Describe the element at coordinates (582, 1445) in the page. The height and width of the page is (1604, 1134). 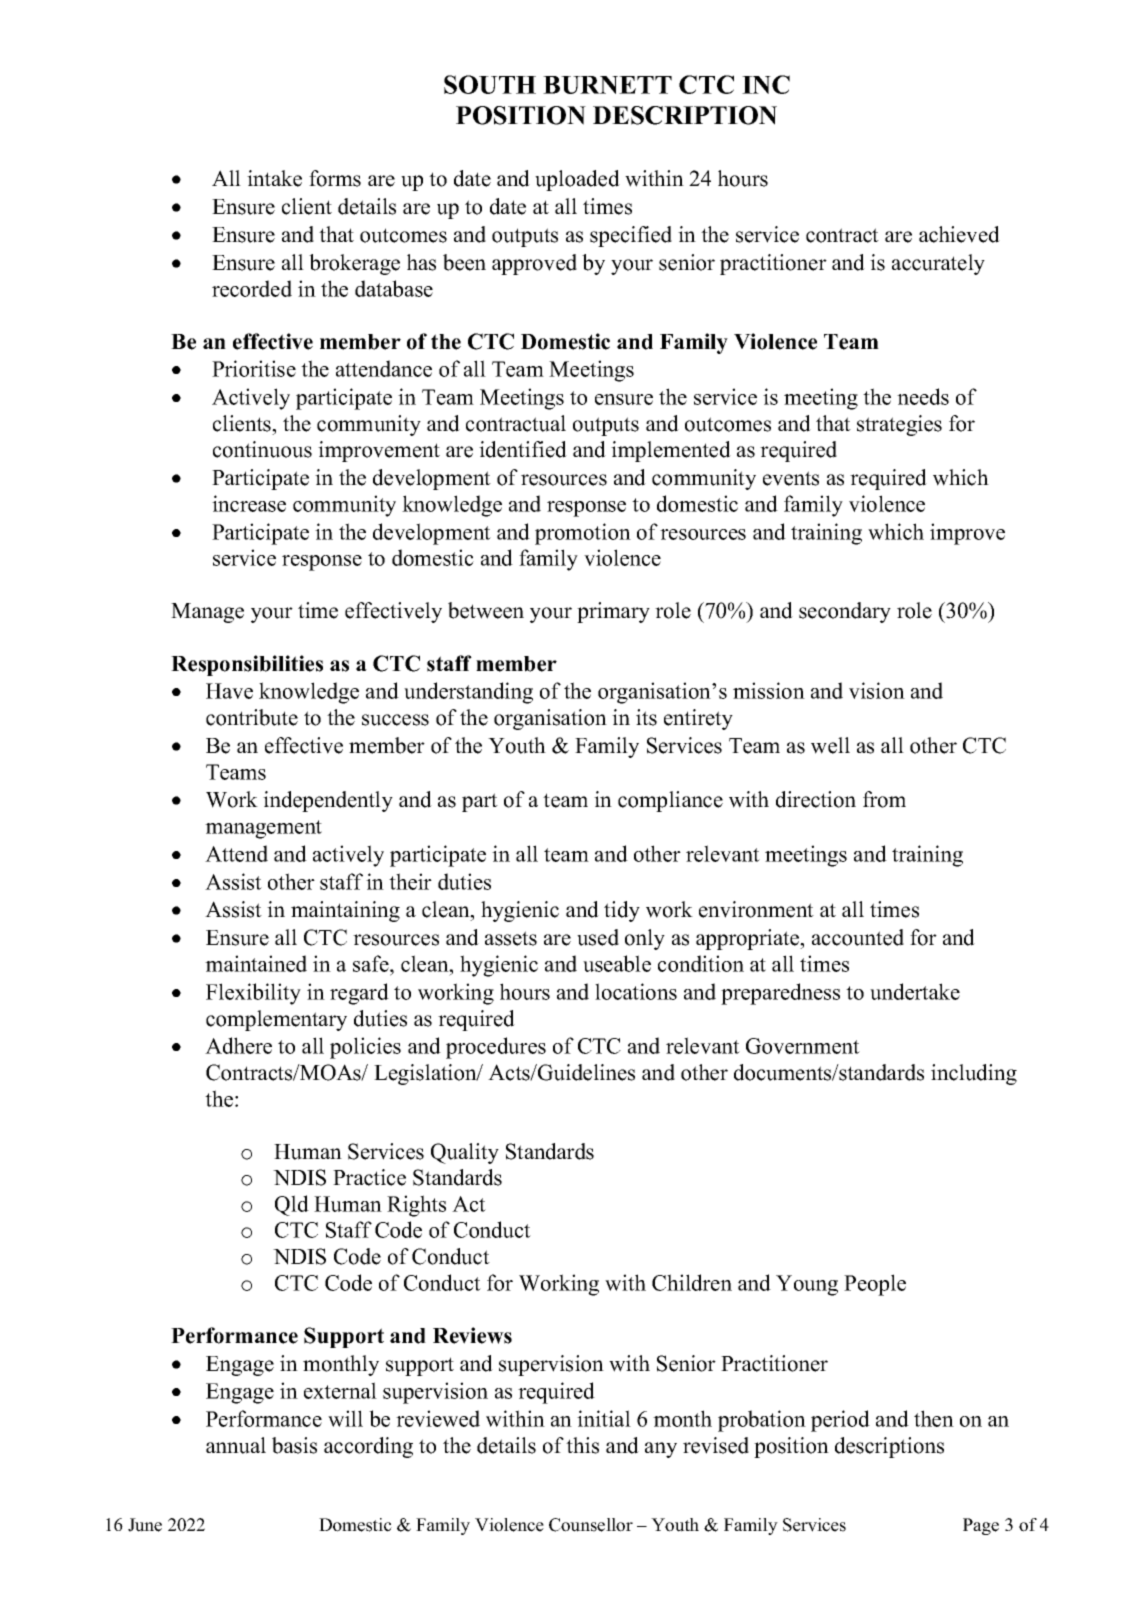
I see `this` at that location.
